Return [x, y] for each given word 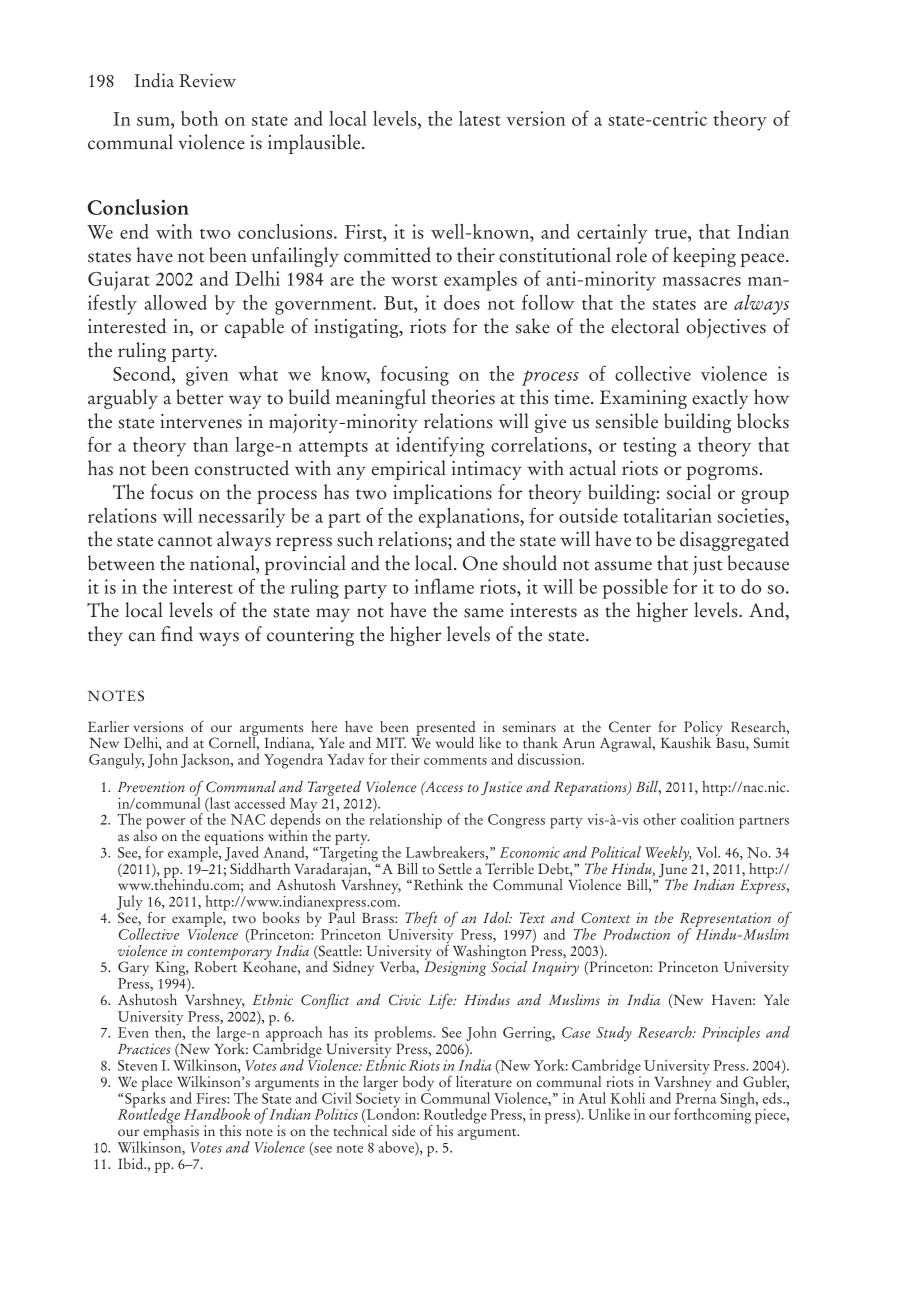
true [672, 234]
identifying [440, 446]
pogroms [722, 473]
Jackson [206, 760]
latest [480, 118]
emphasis [170, 1132]
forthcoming [712, 1115]
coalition [707, 819]
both [199, 118]
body [418, 1083]
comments [455, 761]
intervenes [201, 421]
